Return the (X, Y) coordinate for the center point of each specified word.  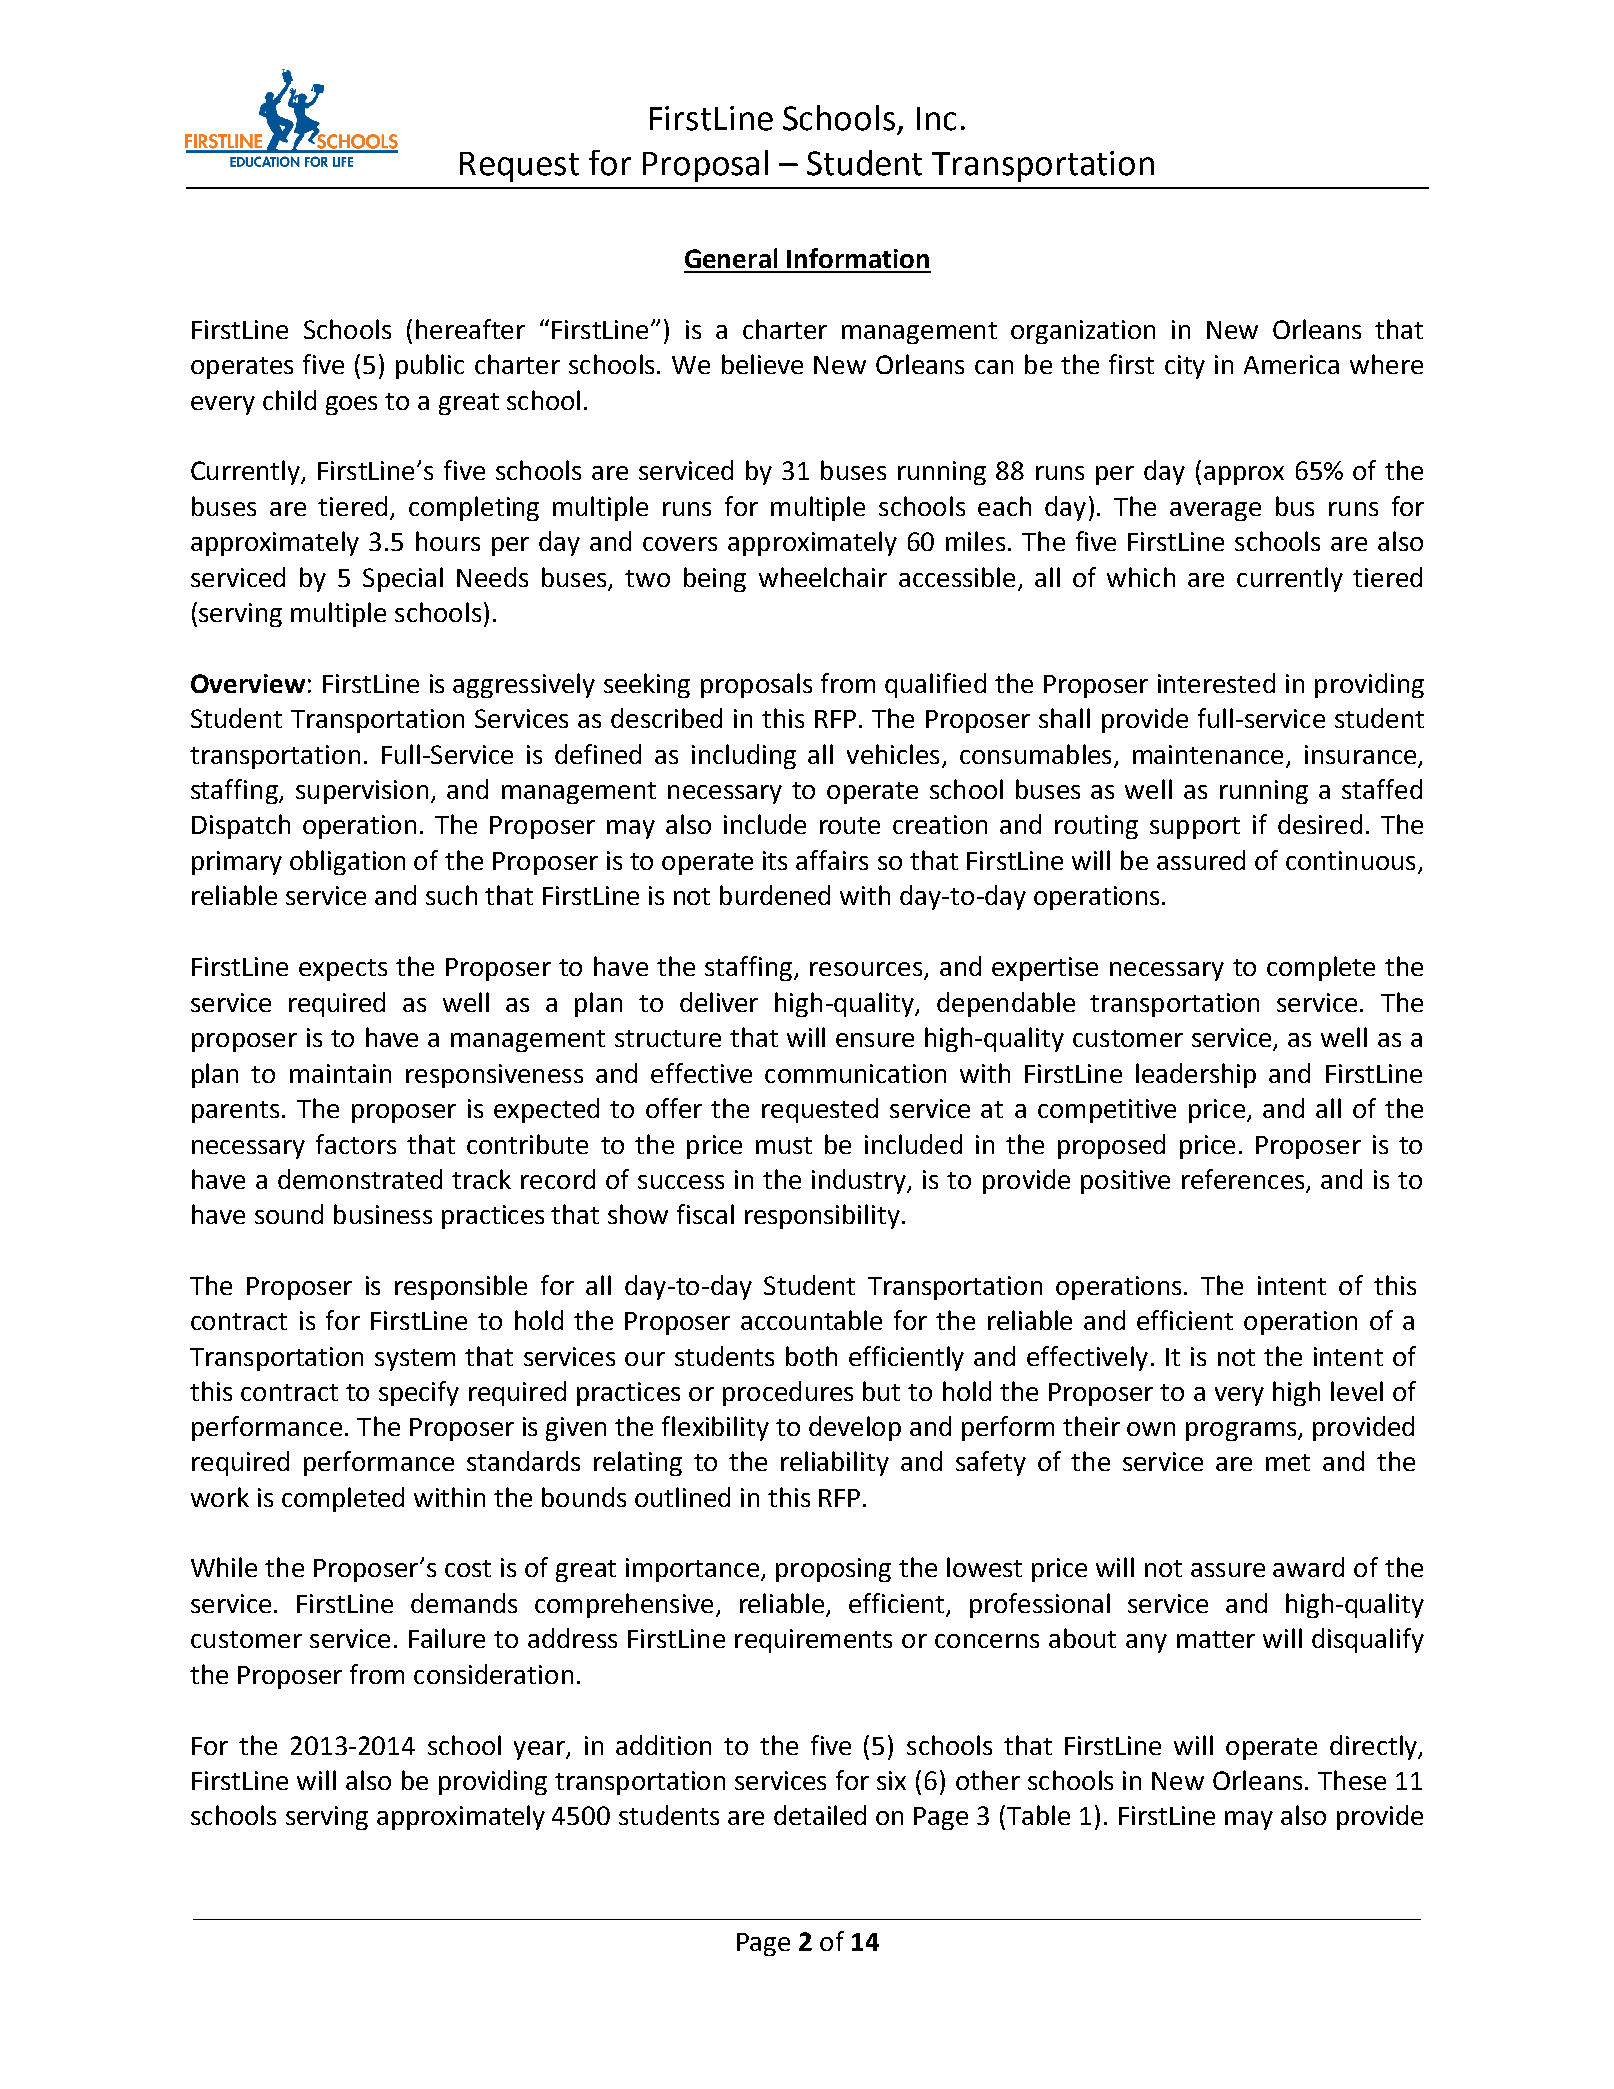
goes (351, 405)
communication (855, 1073)
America (1291, 364)
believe (762, 364)
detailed (820, 1815)
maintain (340, 1073)
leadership (1196, 1075)
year (540, 1750)
